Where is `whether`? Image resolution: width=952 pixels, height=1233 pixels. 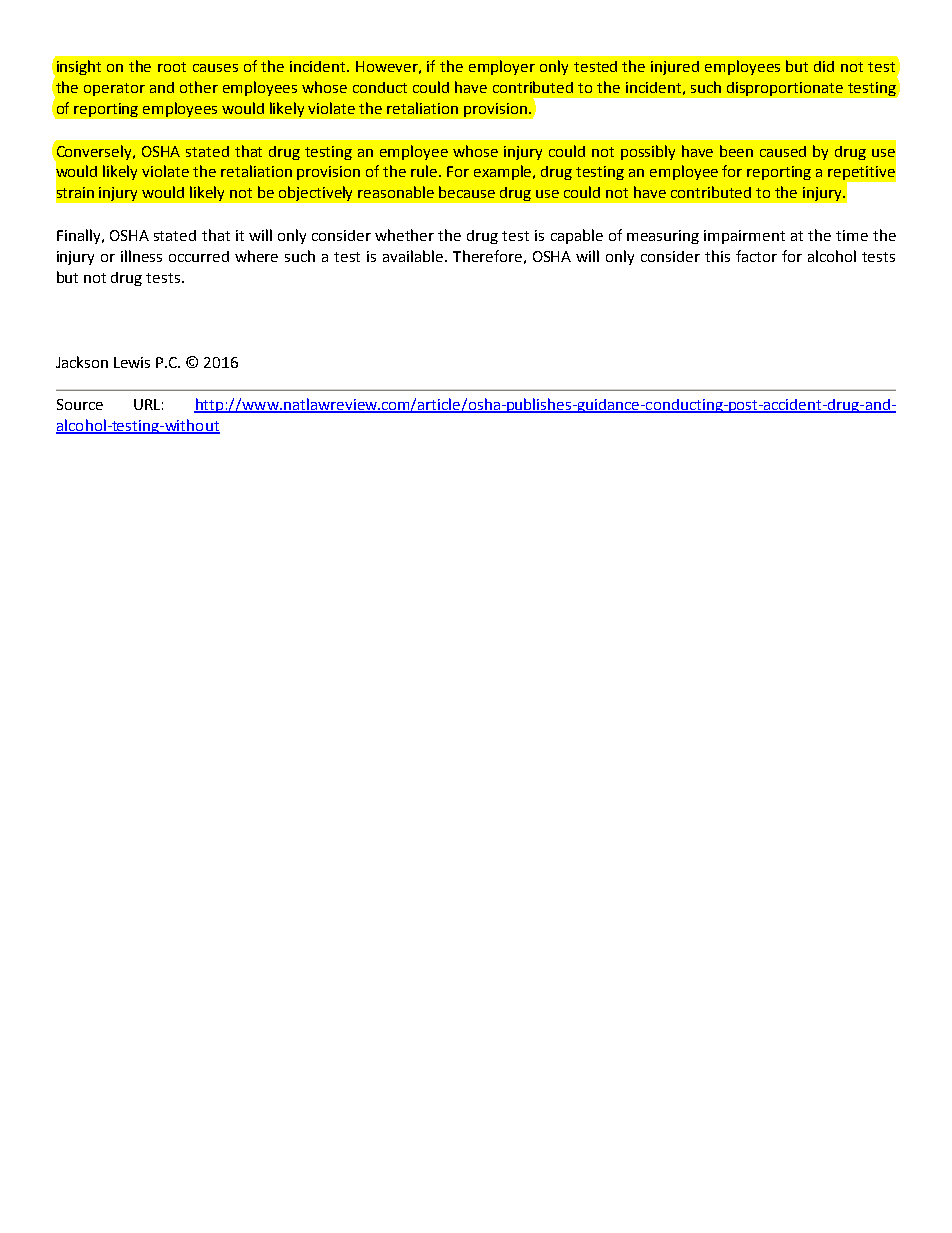 whether is located at coordinates (404, 235).
